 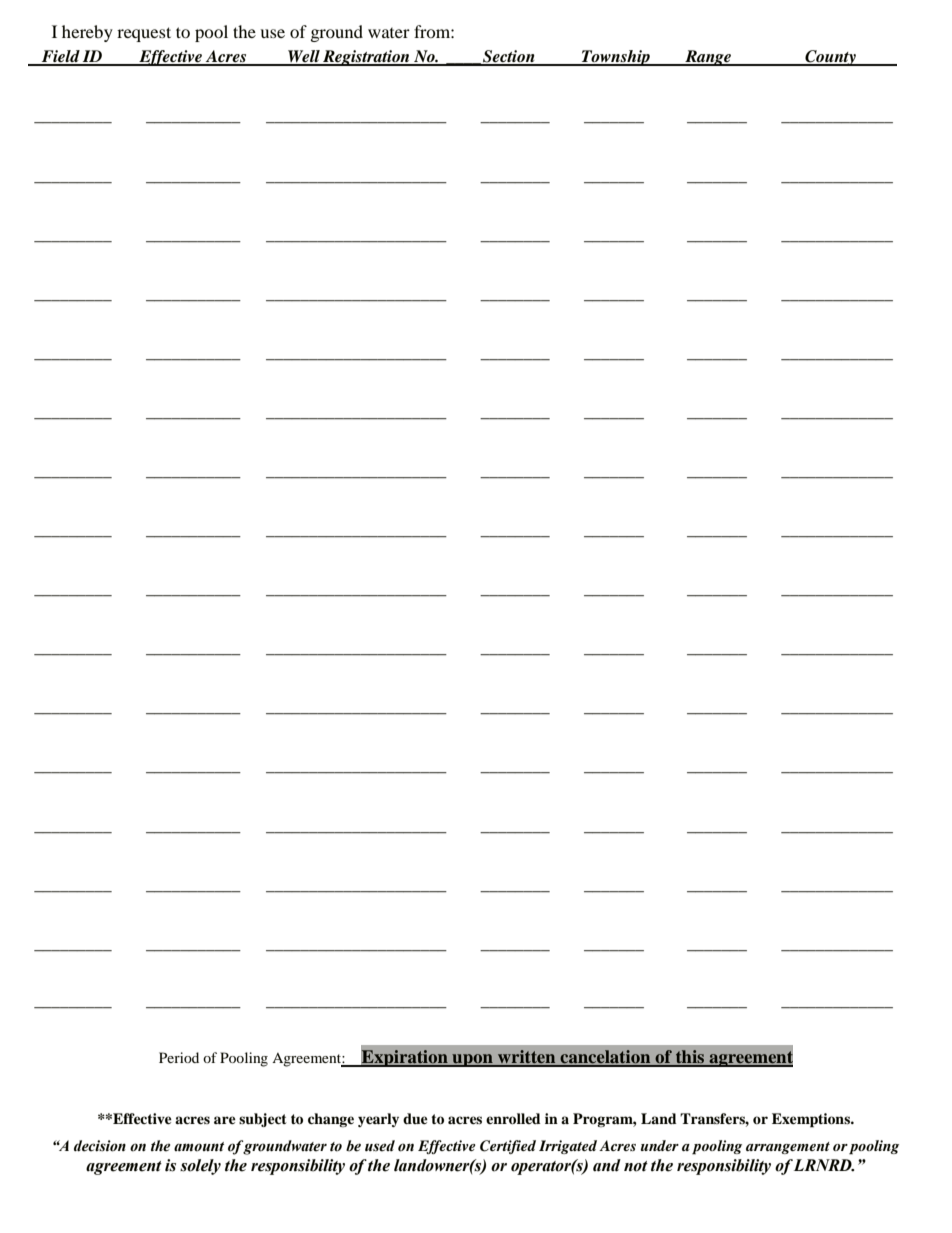 What do you see at coordinates (366, 58) in the image?
I see `Registration` at bounding box center [366, 58].
